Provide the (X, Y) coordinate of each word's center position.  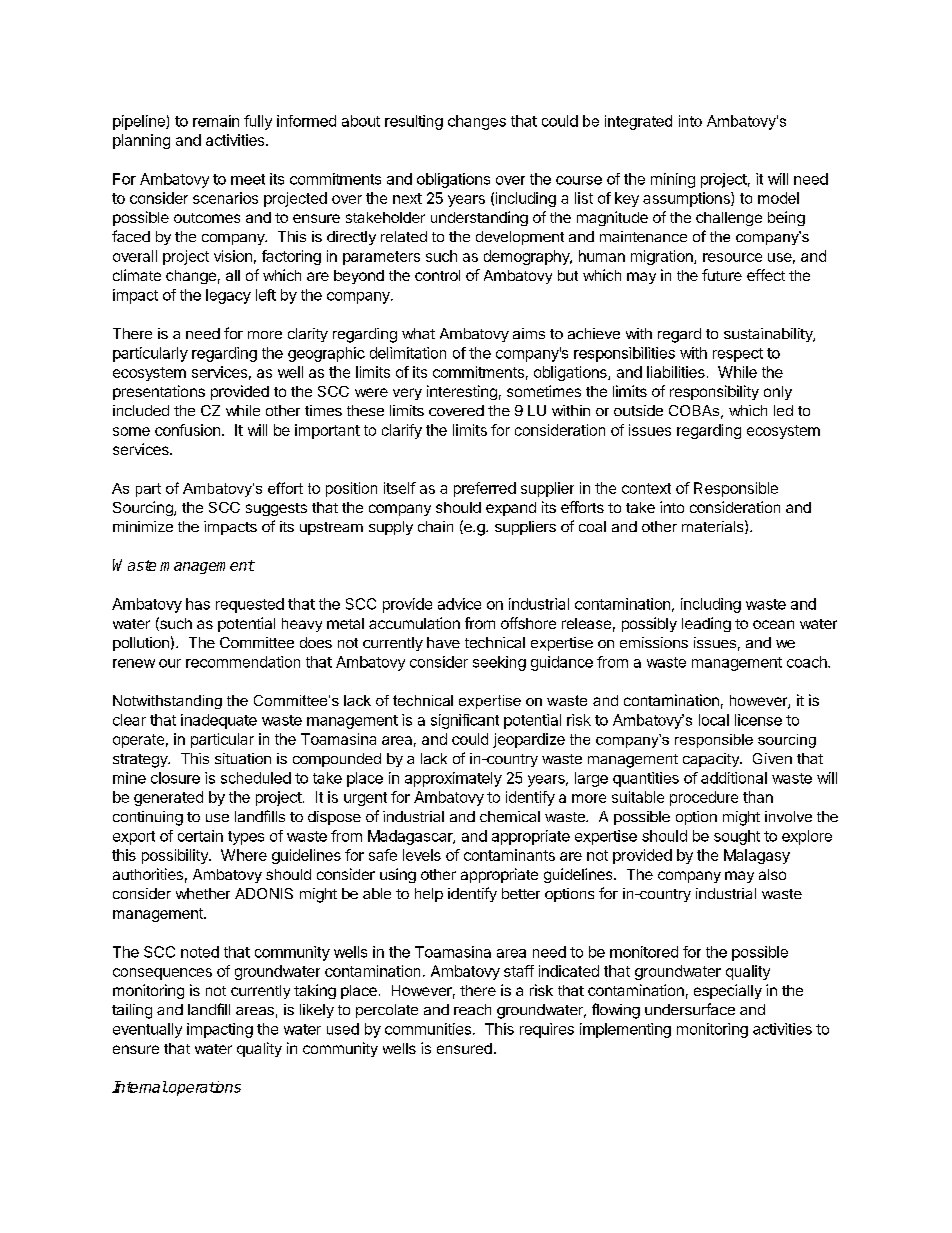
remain (216, 121)
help (429, 895)
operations (204, 1088)
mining (673, 180)
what (418, 333)
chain (435, 526)
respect (738, 355)
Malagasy (757, 856)
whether (203, 893)
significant (465, 721)
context (646, 488)
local (714, 720)
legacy (228, 296)
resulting (414, 122)
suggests (276, 509)
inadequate (219, 721)
